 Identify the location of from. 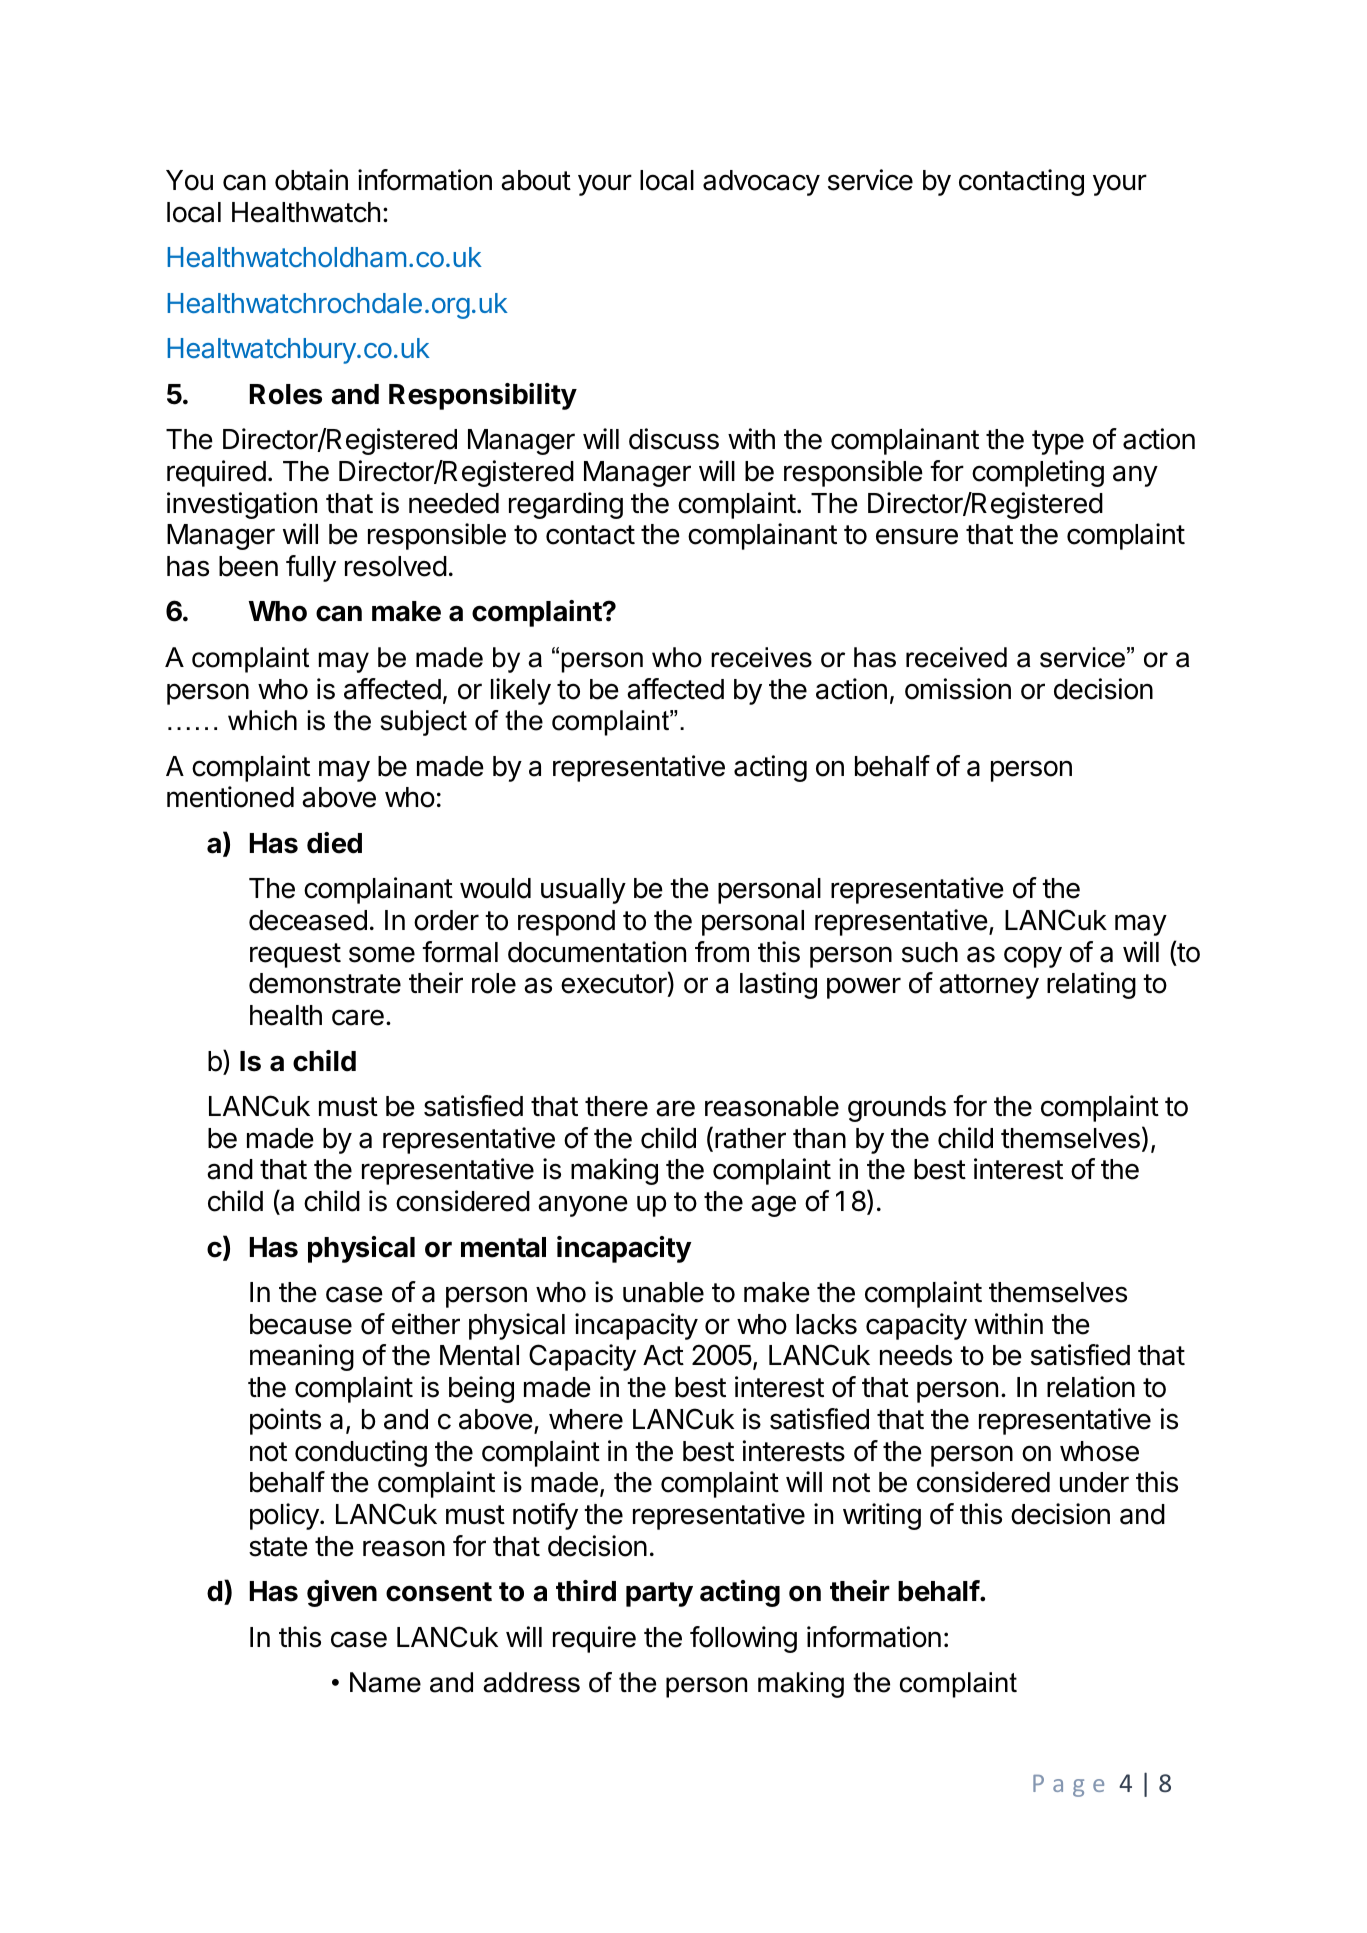
(722, 952).
